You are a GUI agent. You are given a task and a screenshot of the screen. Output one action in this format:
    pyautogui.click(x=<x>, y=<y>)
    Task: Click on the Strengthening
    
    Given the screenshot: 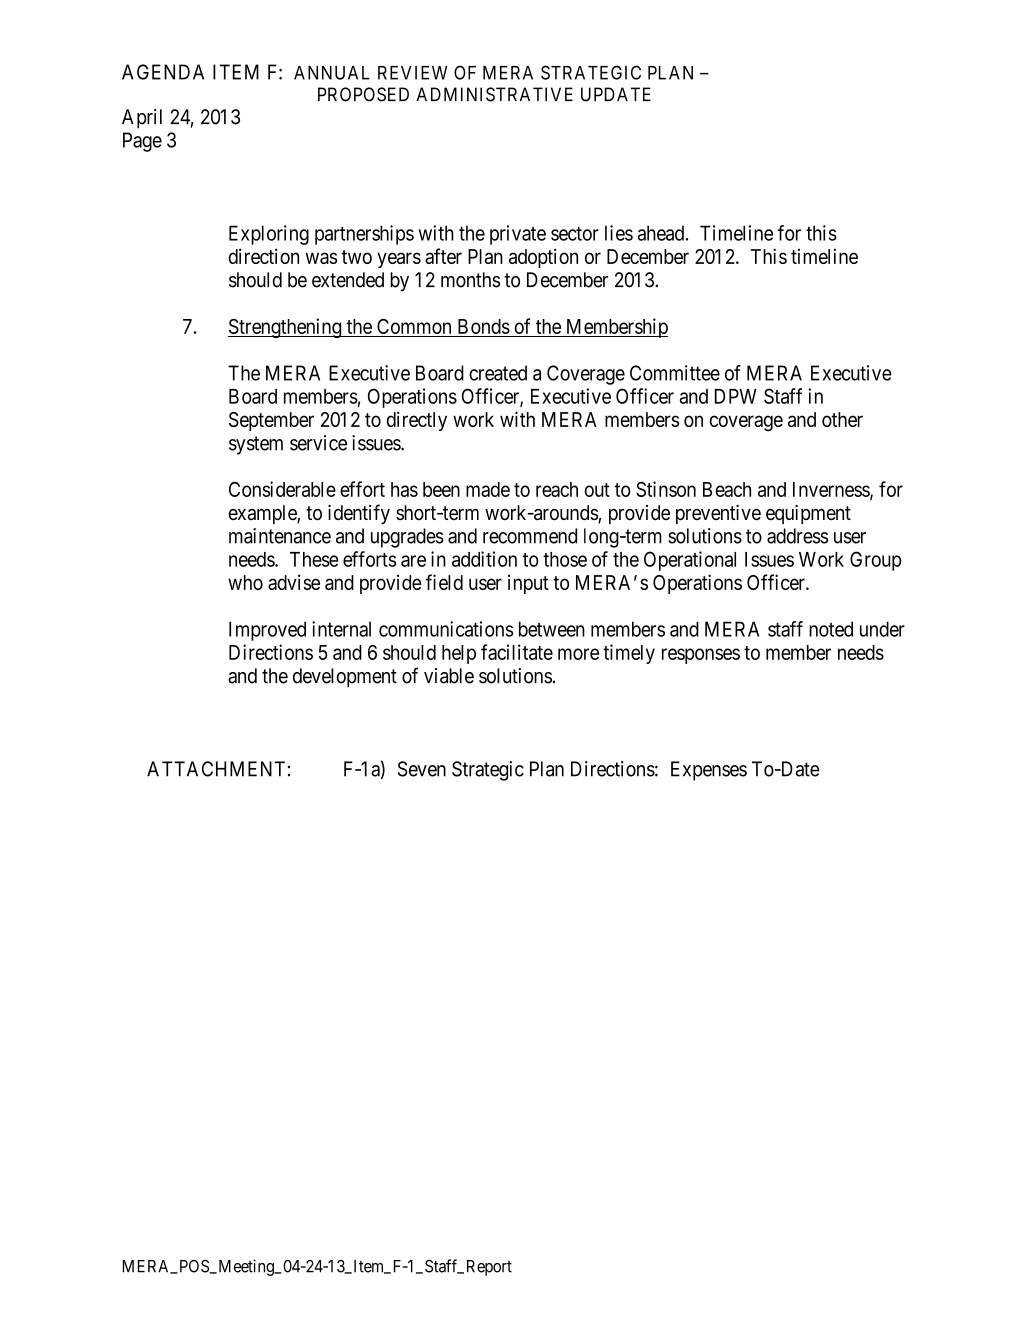 What is the action you would take?
    pyautogui.click(x=285, y=328)
